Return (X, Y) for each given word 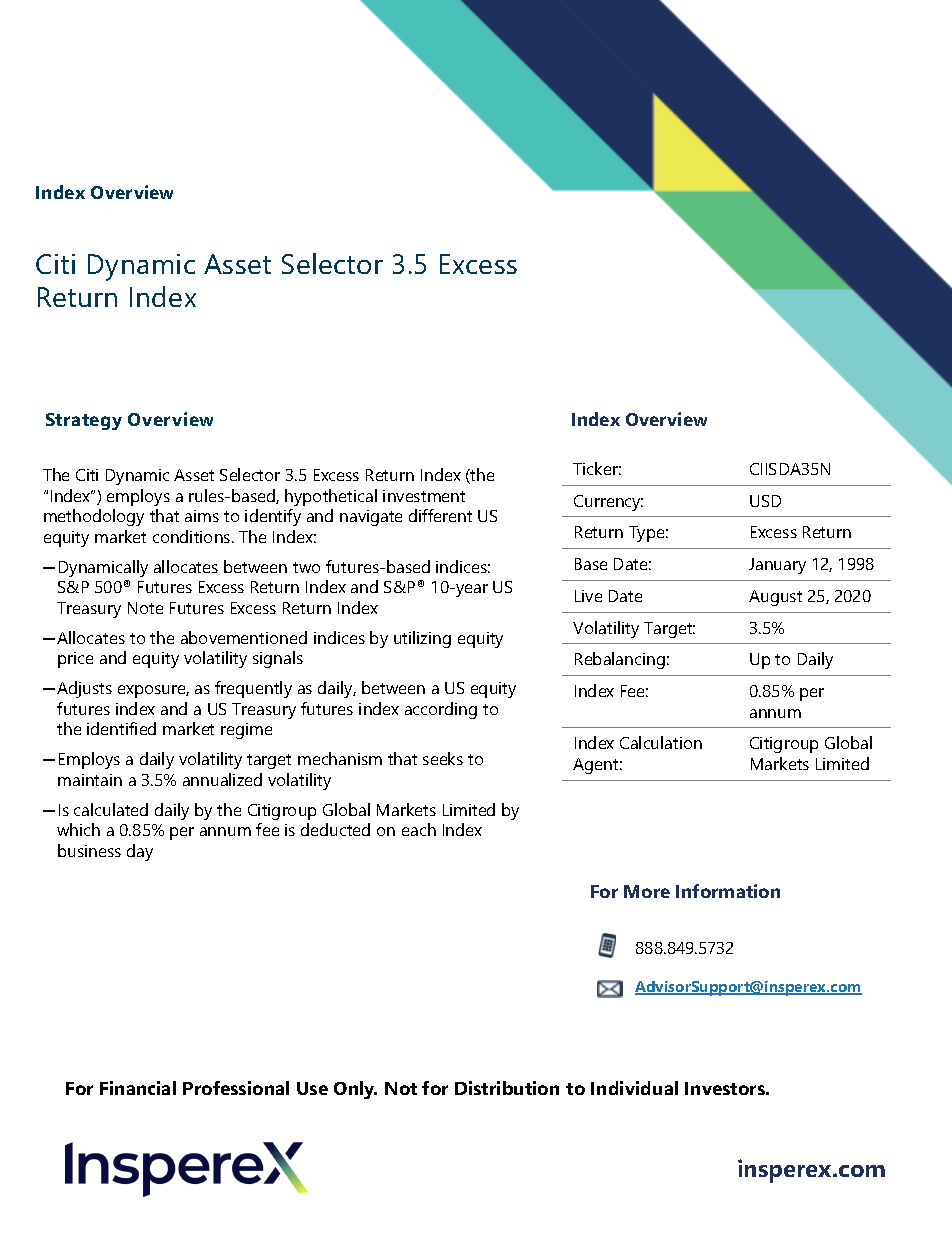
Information (728, 891)
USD (765, 501)
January (777, 566)
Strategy (84, 421)
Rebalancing (620, 660)
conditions (193, 536)
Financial (138, 1088)
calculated (111, 809)
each (419, 829)
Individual (634, 1088)
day (140, 852)
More (647, 891)
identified (121, 728)
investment (424, 496)
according (441, 710)
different (440, 515)
